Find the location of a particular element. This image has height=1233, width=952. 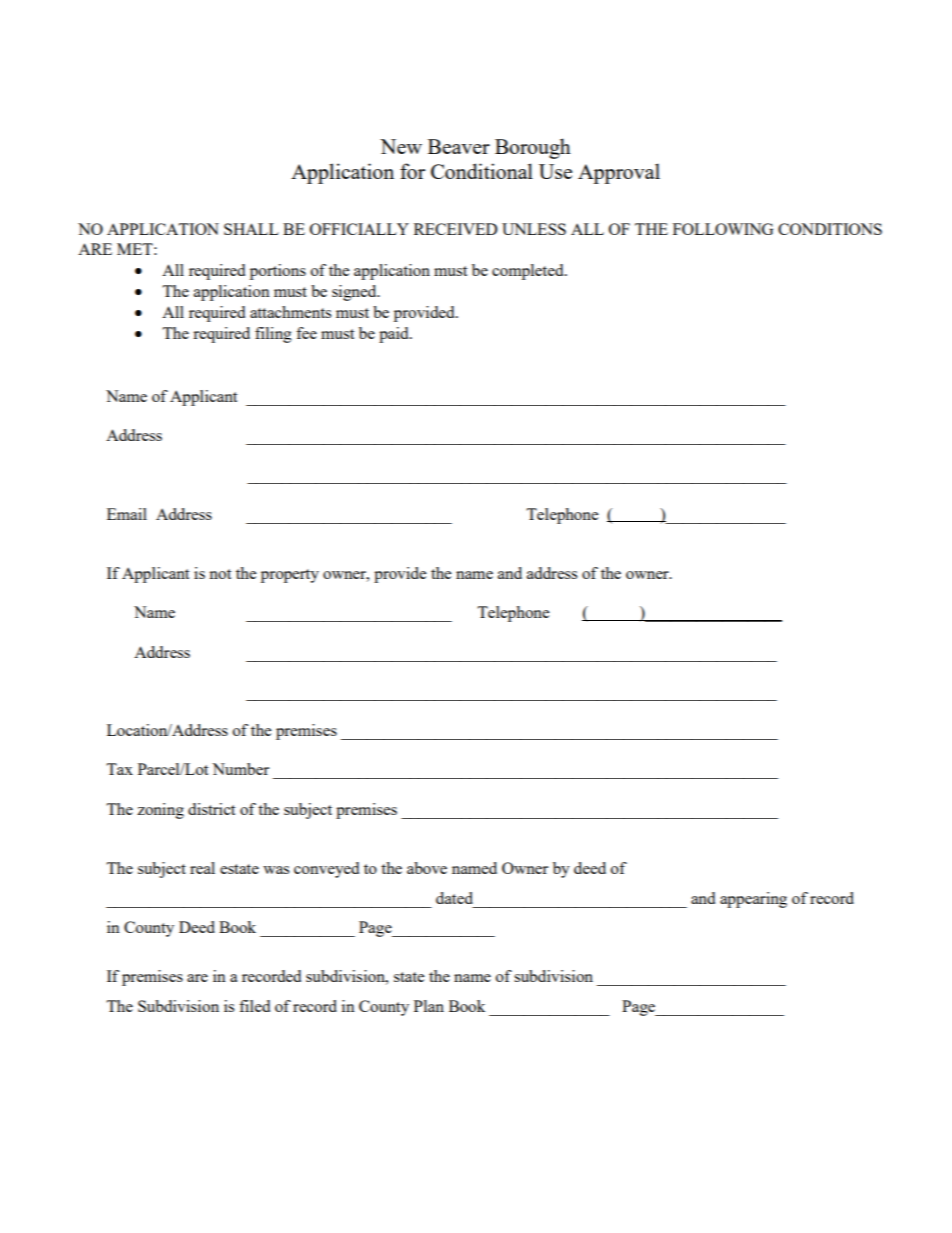

FOLLOWING is located at coordinates (723, 229).
